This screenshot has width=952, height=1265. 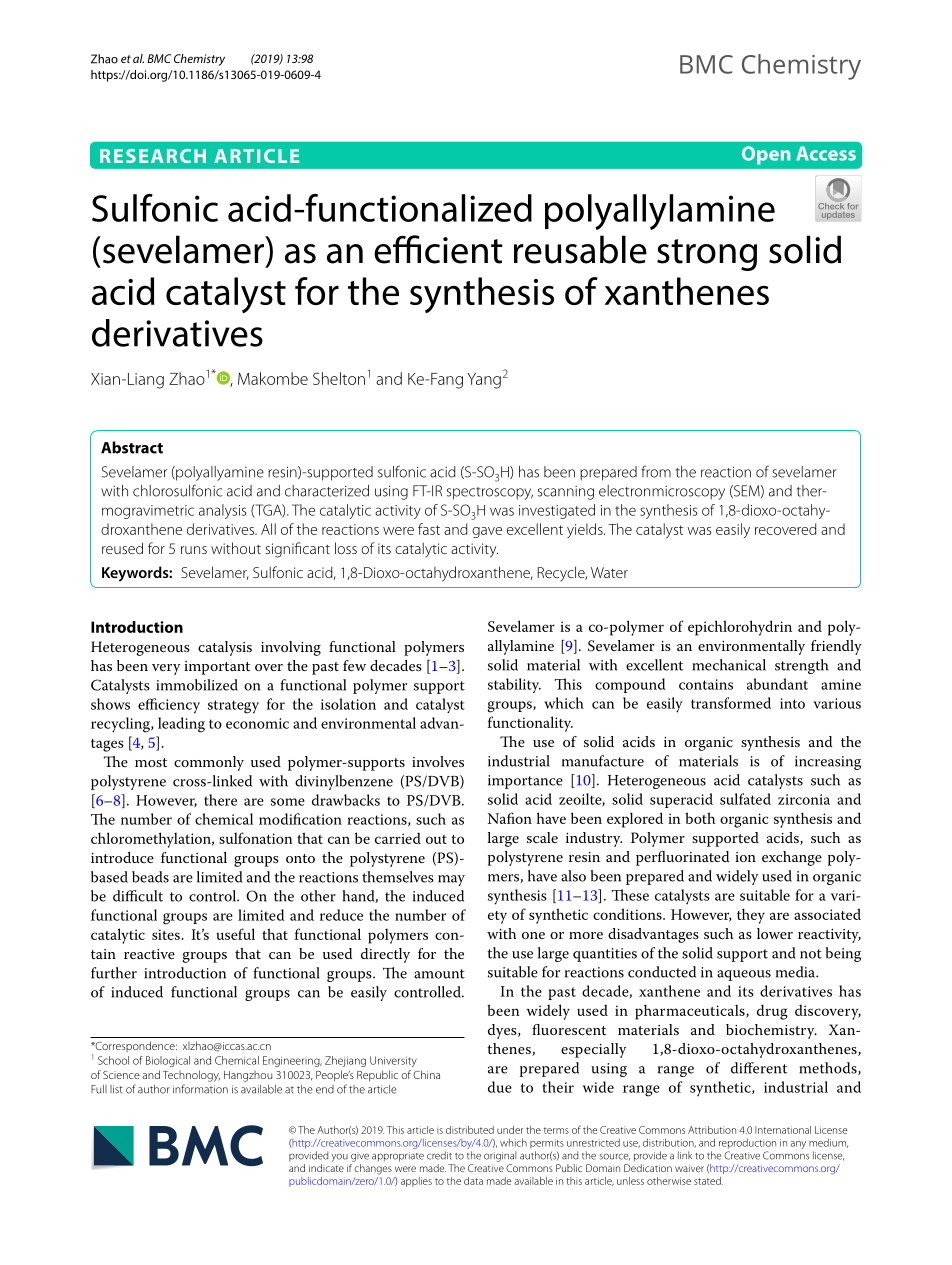 What do you see at coordinates (766, 155) in the screenshot?
I see `Open` at bounding box center [766, 155].
